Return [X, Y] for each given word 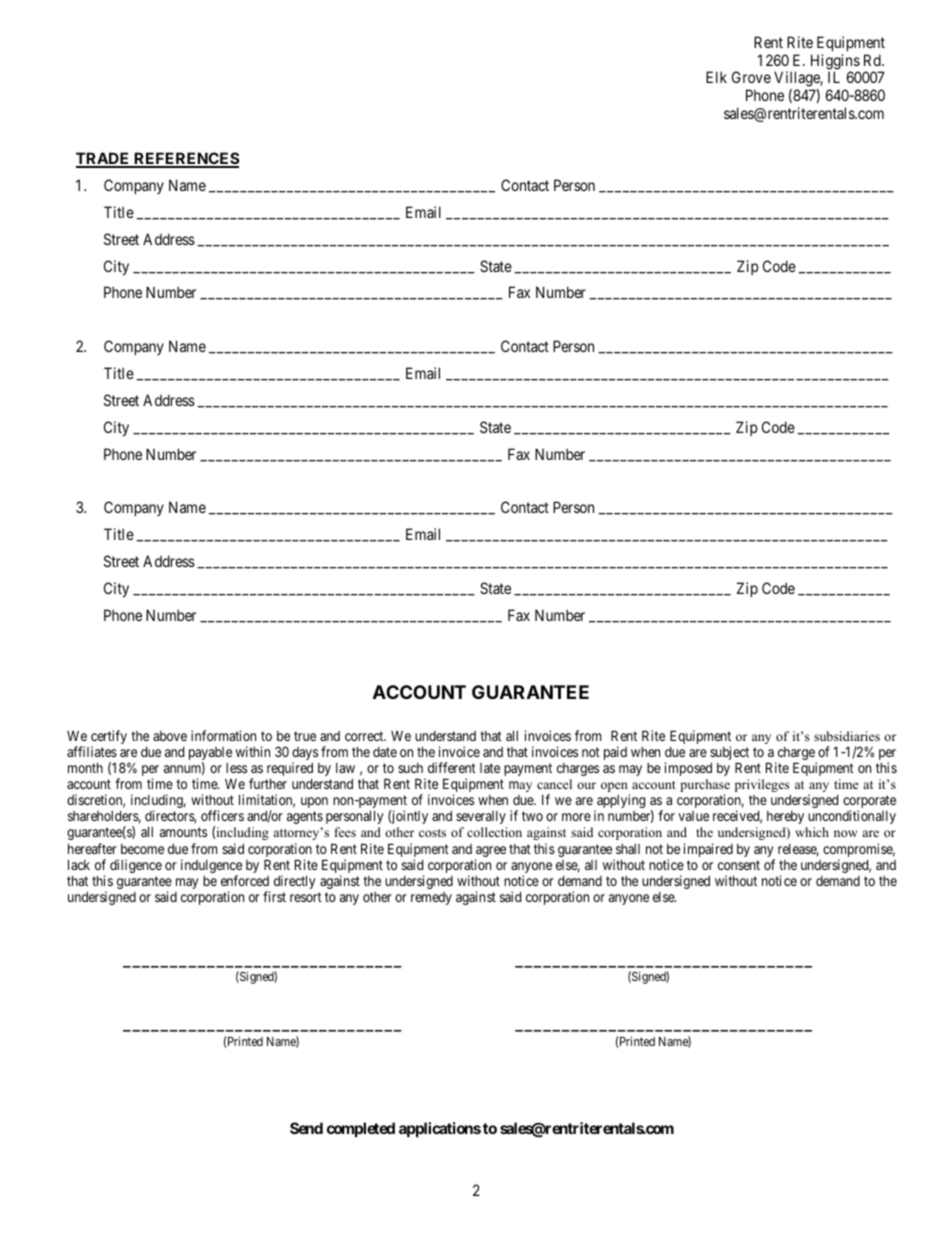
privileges [762, 785]
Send [306, 1128]
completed [361, 1129]
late [490, 768]
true [305, 736]
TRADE [104, 159]
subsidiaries [847, 736]
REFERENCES [185, 159]
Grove [751, 77]
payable [210, 755]
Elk [716, 77]
